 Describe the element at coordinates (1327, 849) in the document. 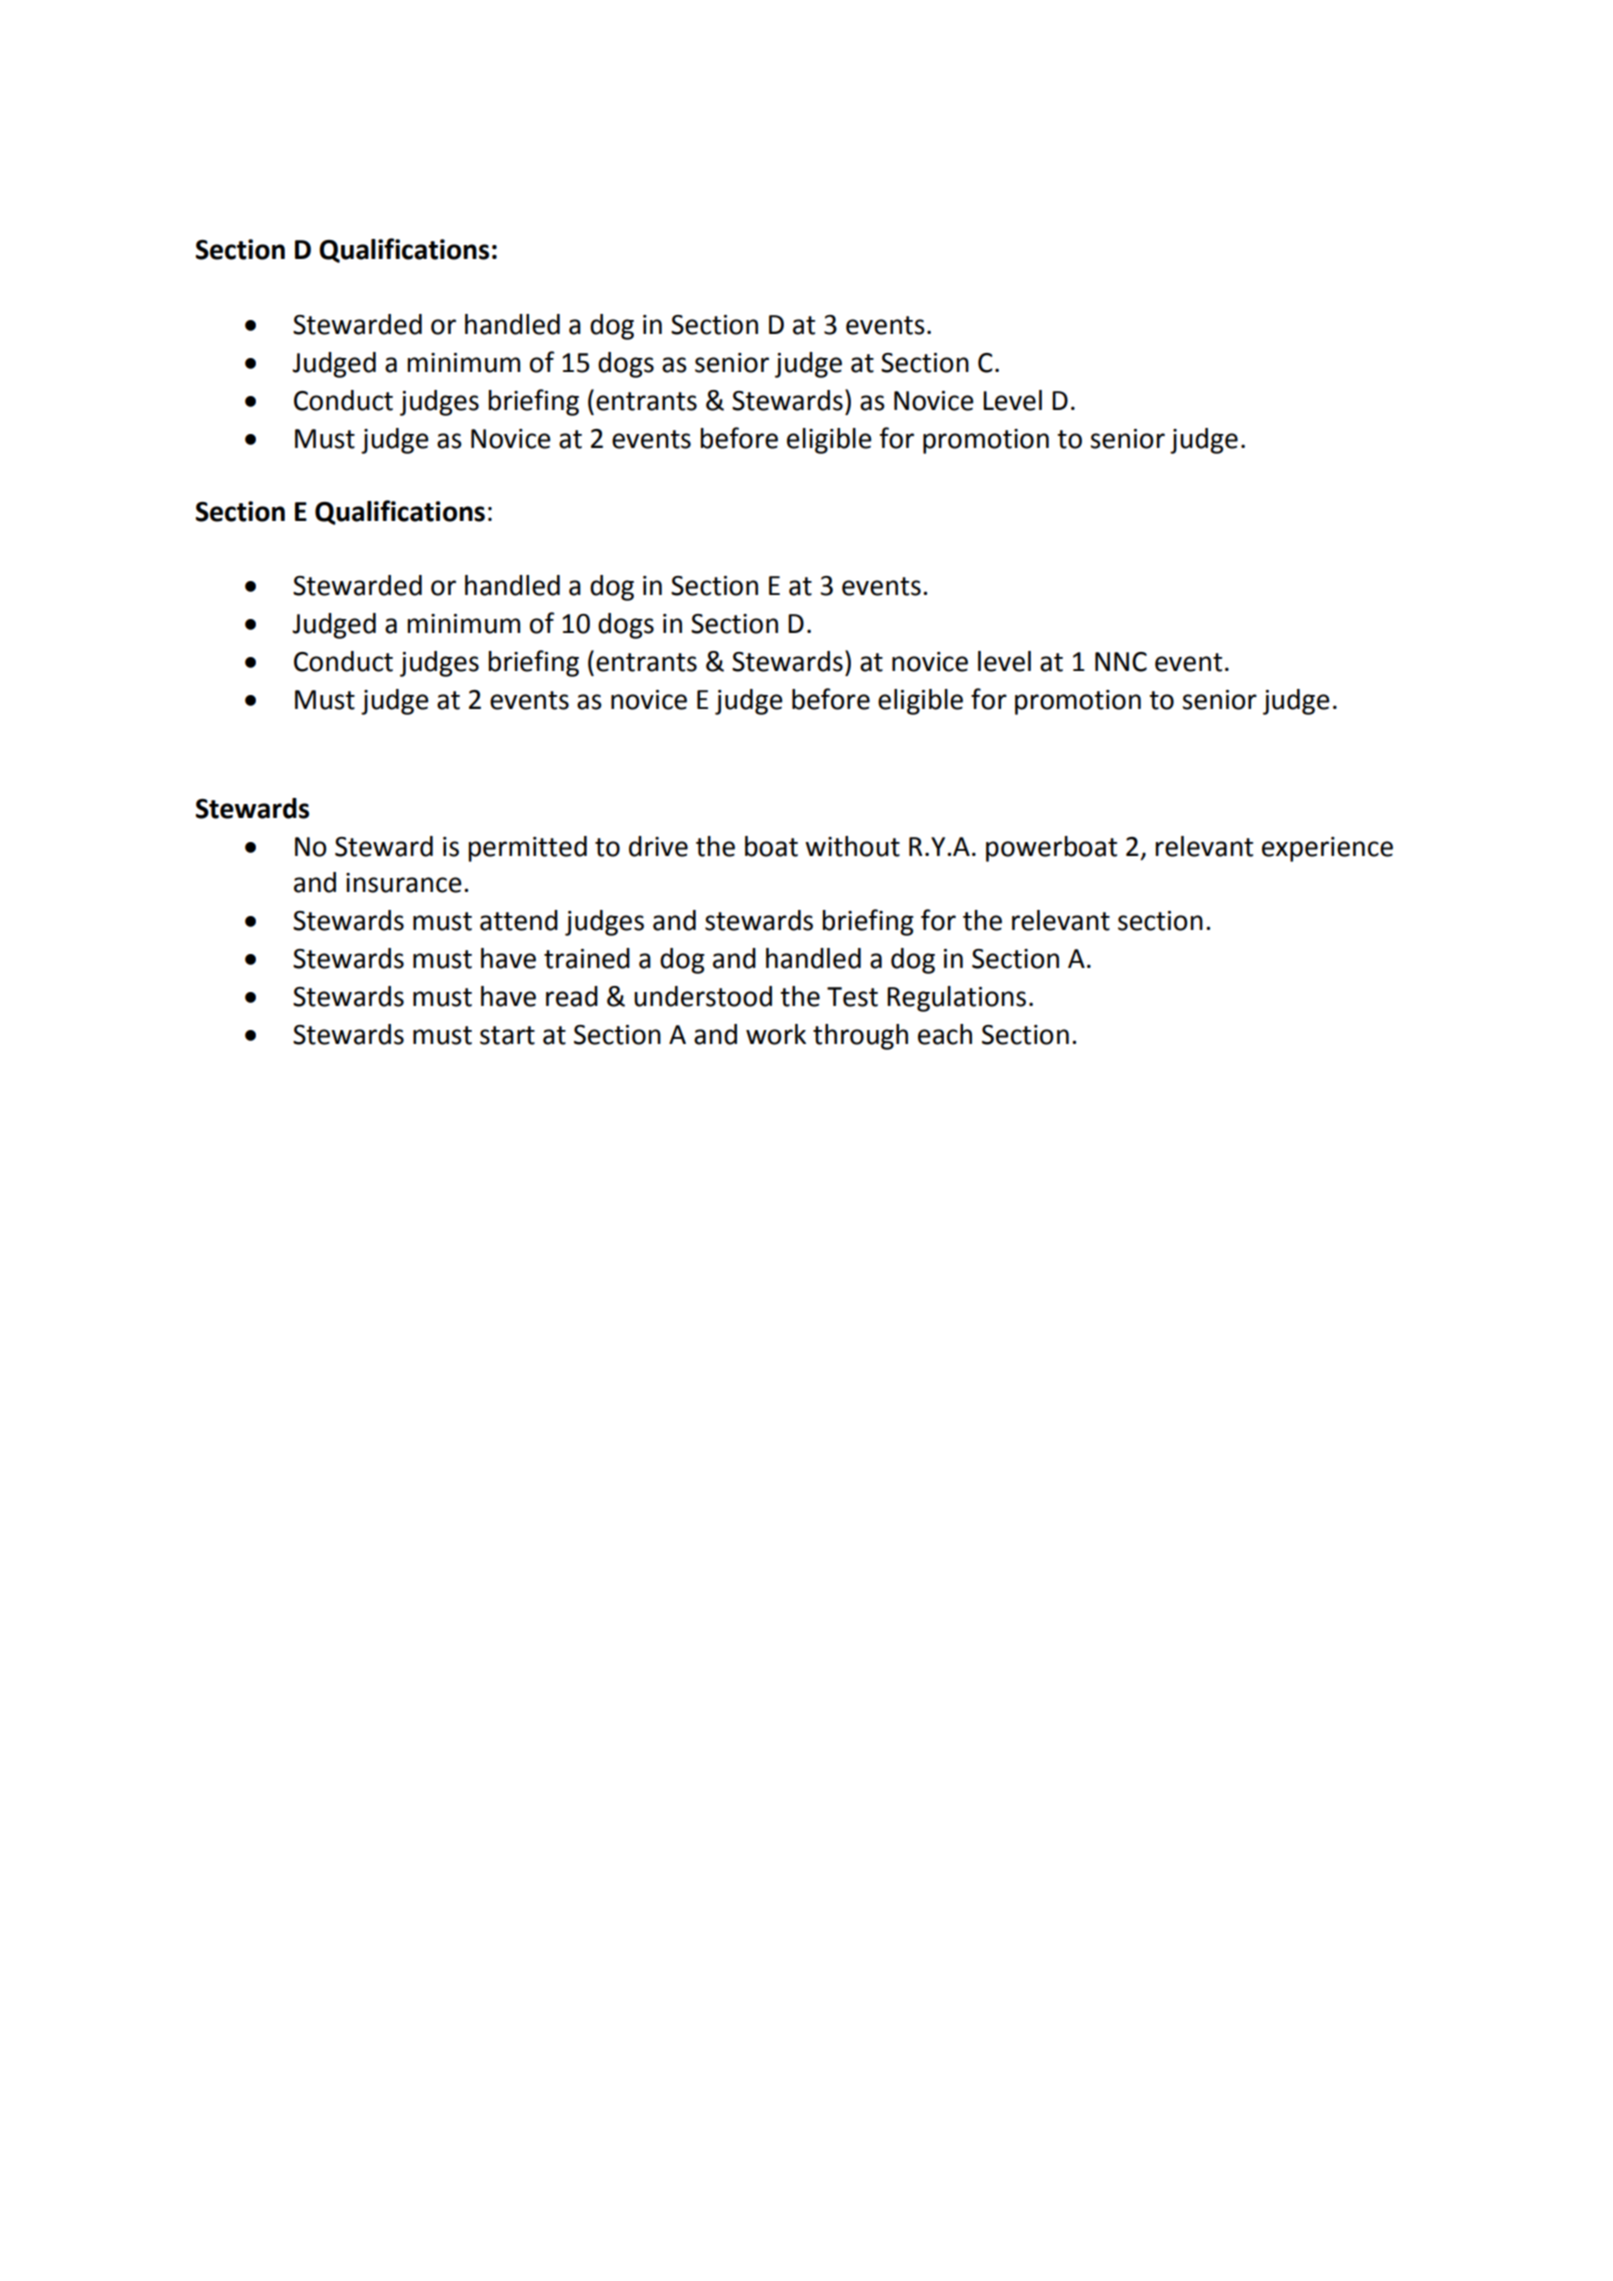

I see `experience` at that location.
